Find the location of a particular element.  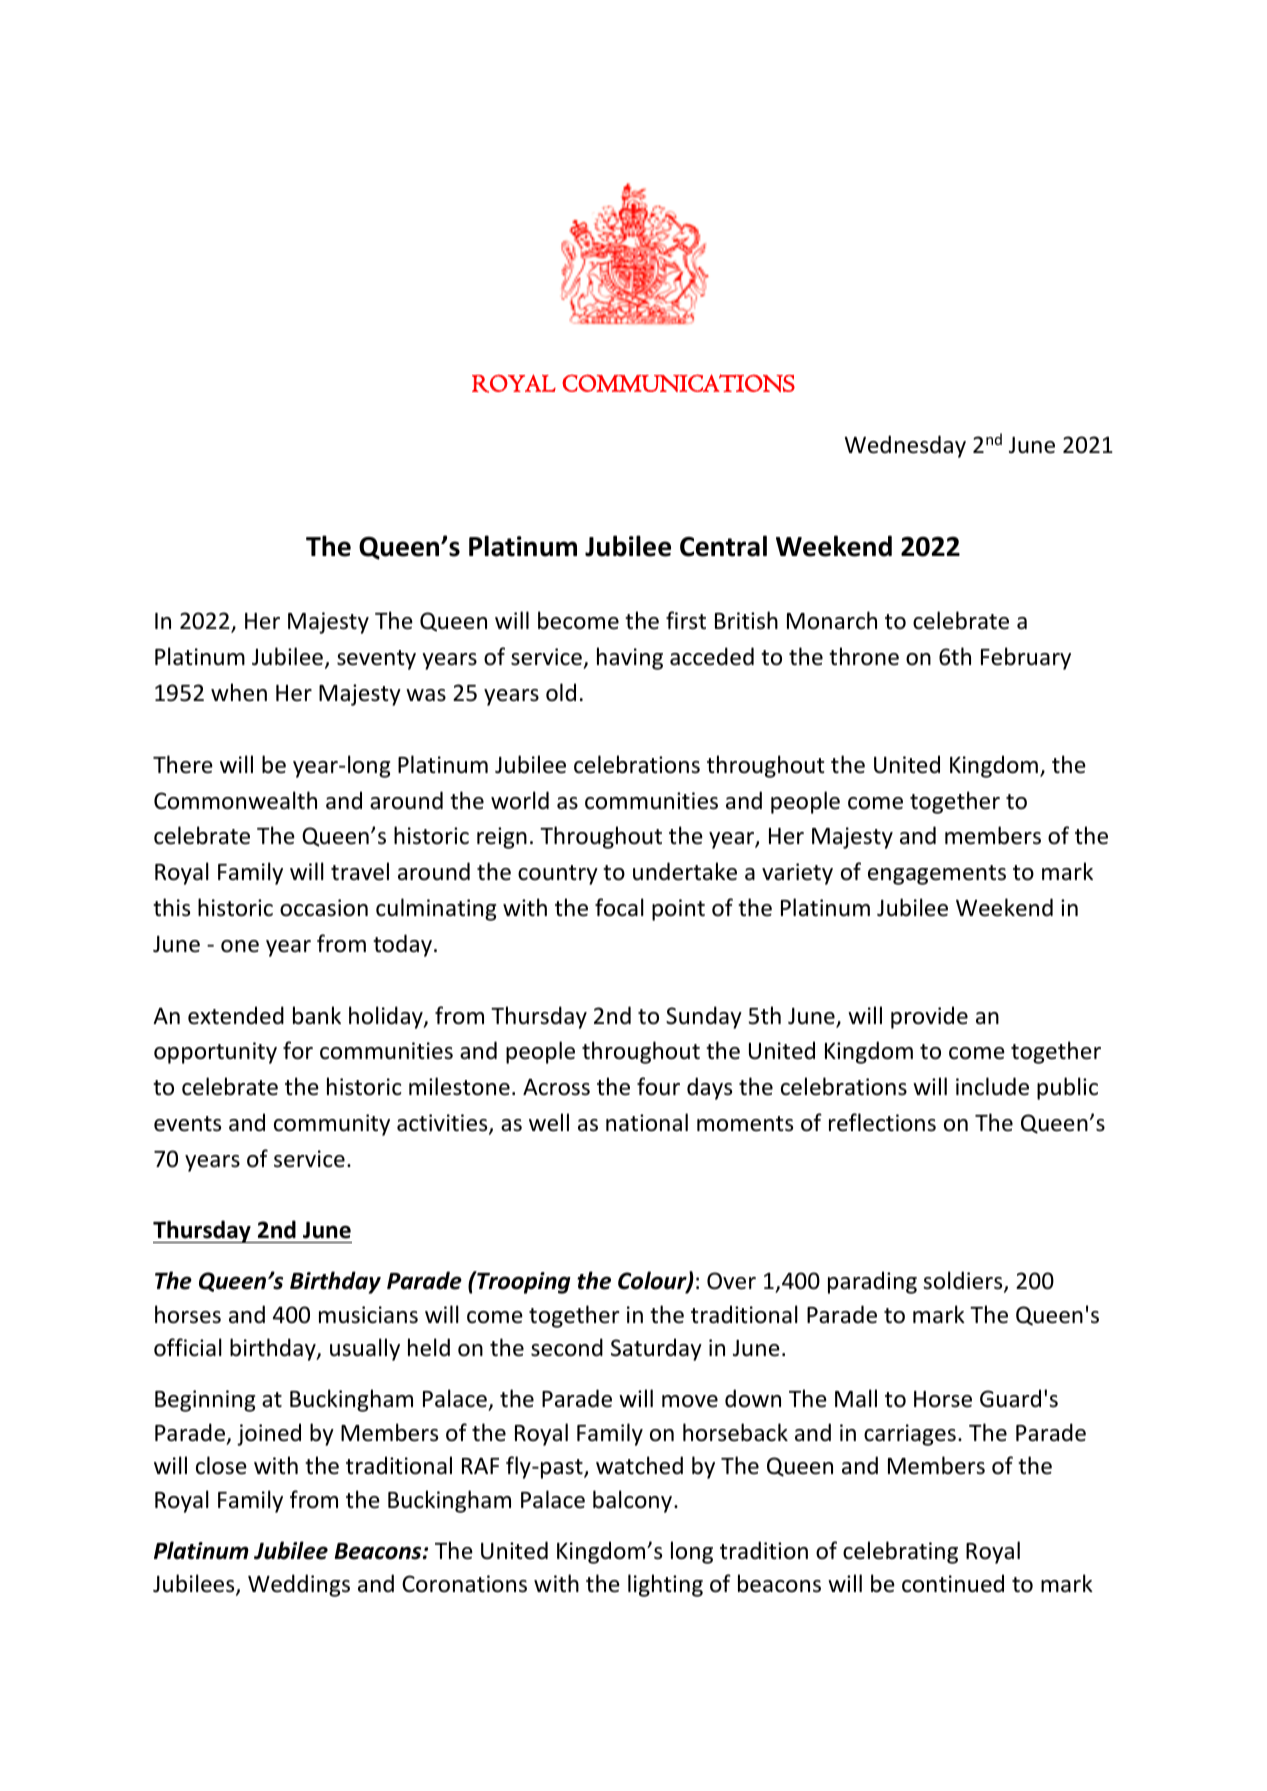

Wednesday is located at coordinates (905, 446).
